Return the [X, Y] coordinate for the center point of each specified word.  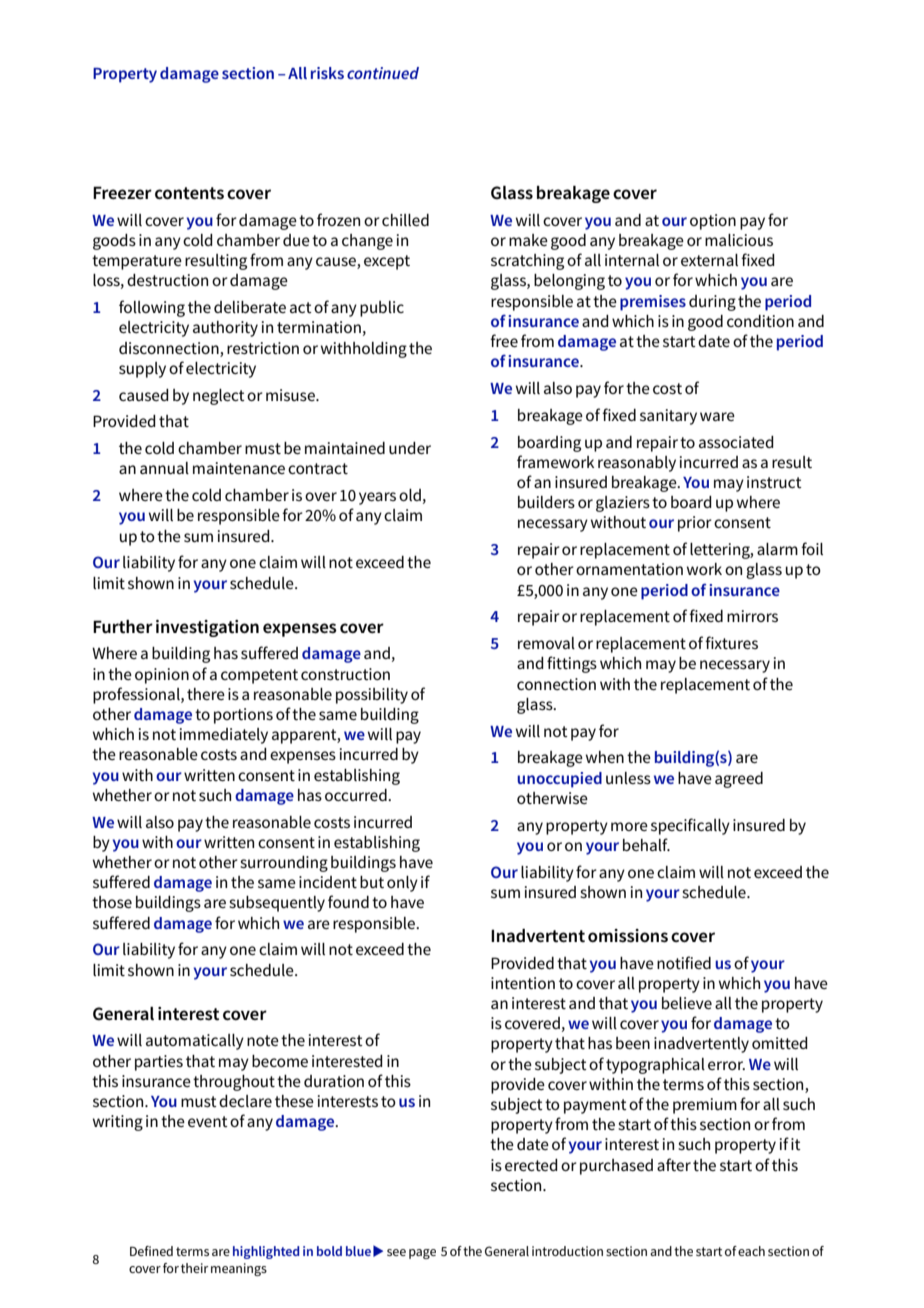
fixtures [731, 642]
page [422, 1254]
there [206, 694]
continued [383, 73]
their [194, 1268]
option [713, 222]
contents [189, 193]
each [751, 1251]
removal [546, 643]
